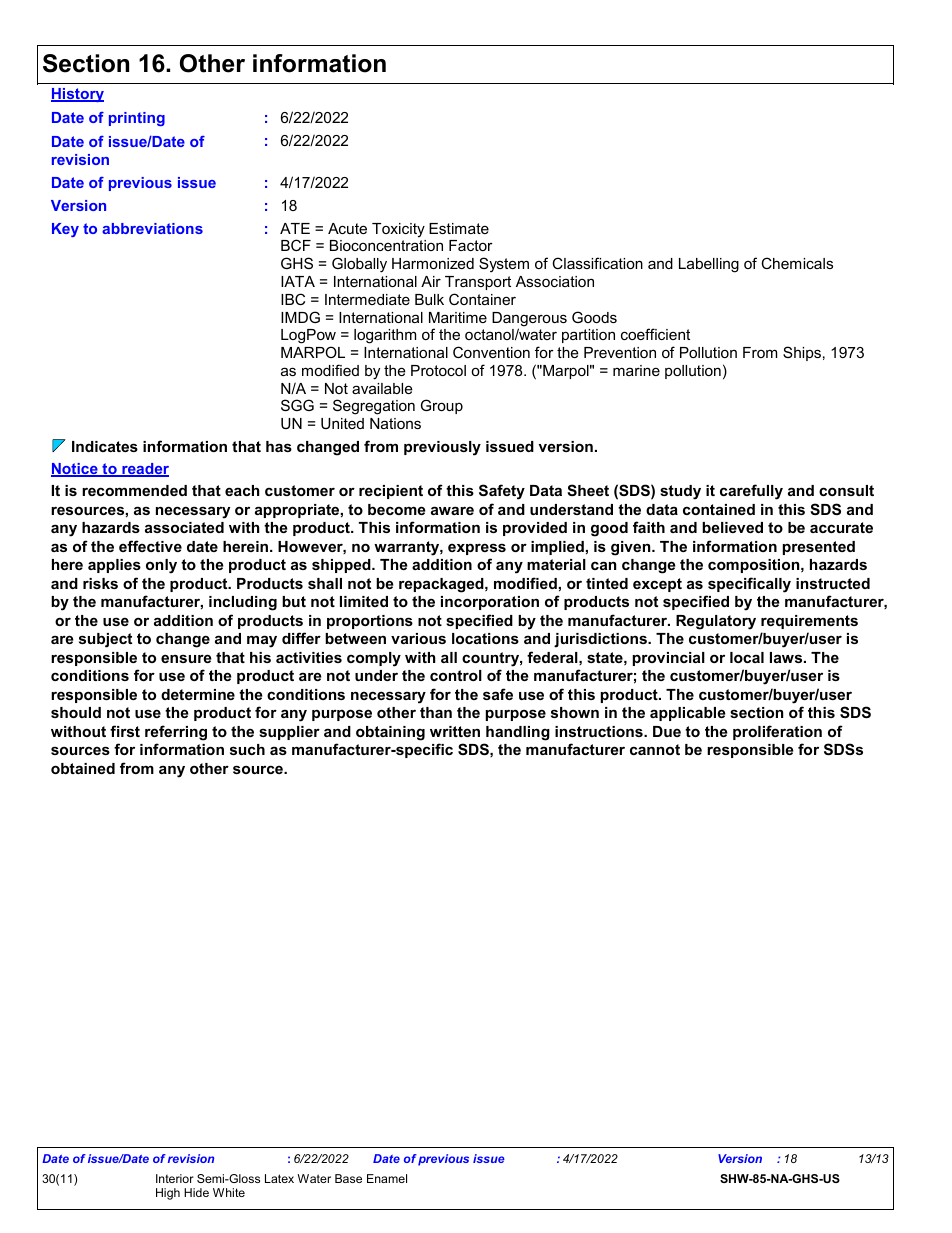 The image size is (952, 1233). I want to click on cannot, so click(655, 749).
